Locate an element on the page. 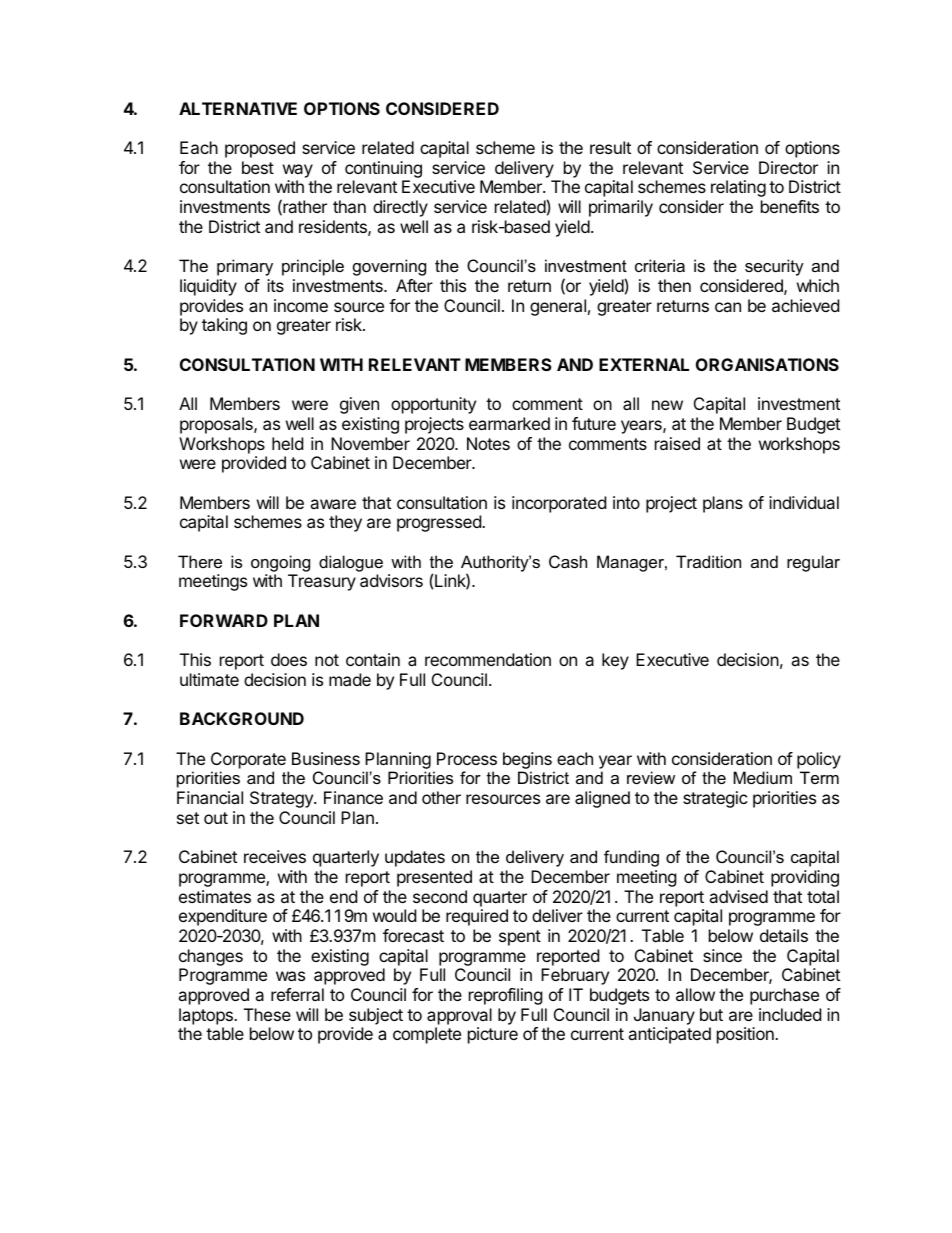  general is located at coordinates (558, 307).
